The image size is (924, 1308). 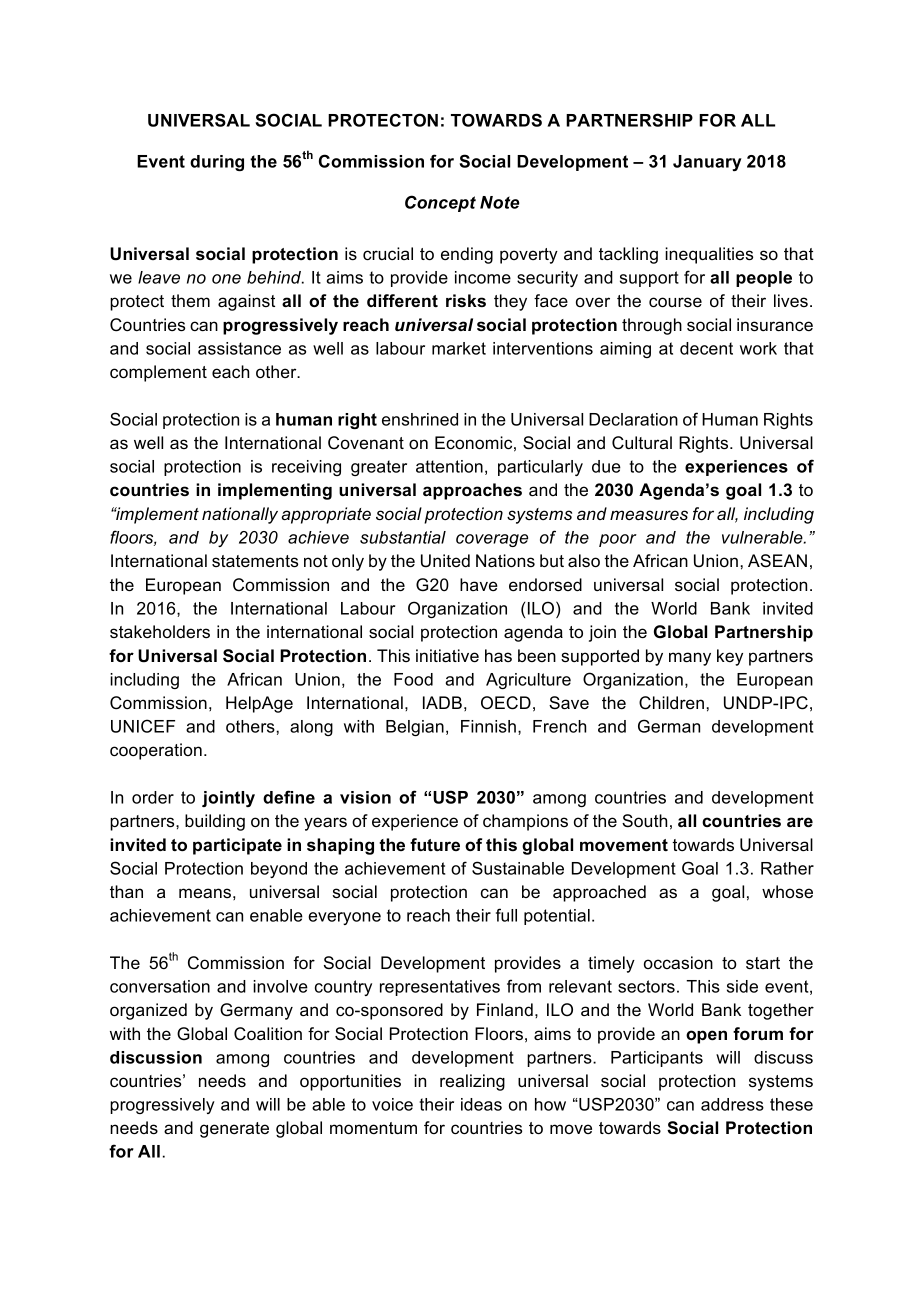 What do you see at coordinates (479, 584) in the screenshot?
I see `have` at bounding box center [479, 584].
